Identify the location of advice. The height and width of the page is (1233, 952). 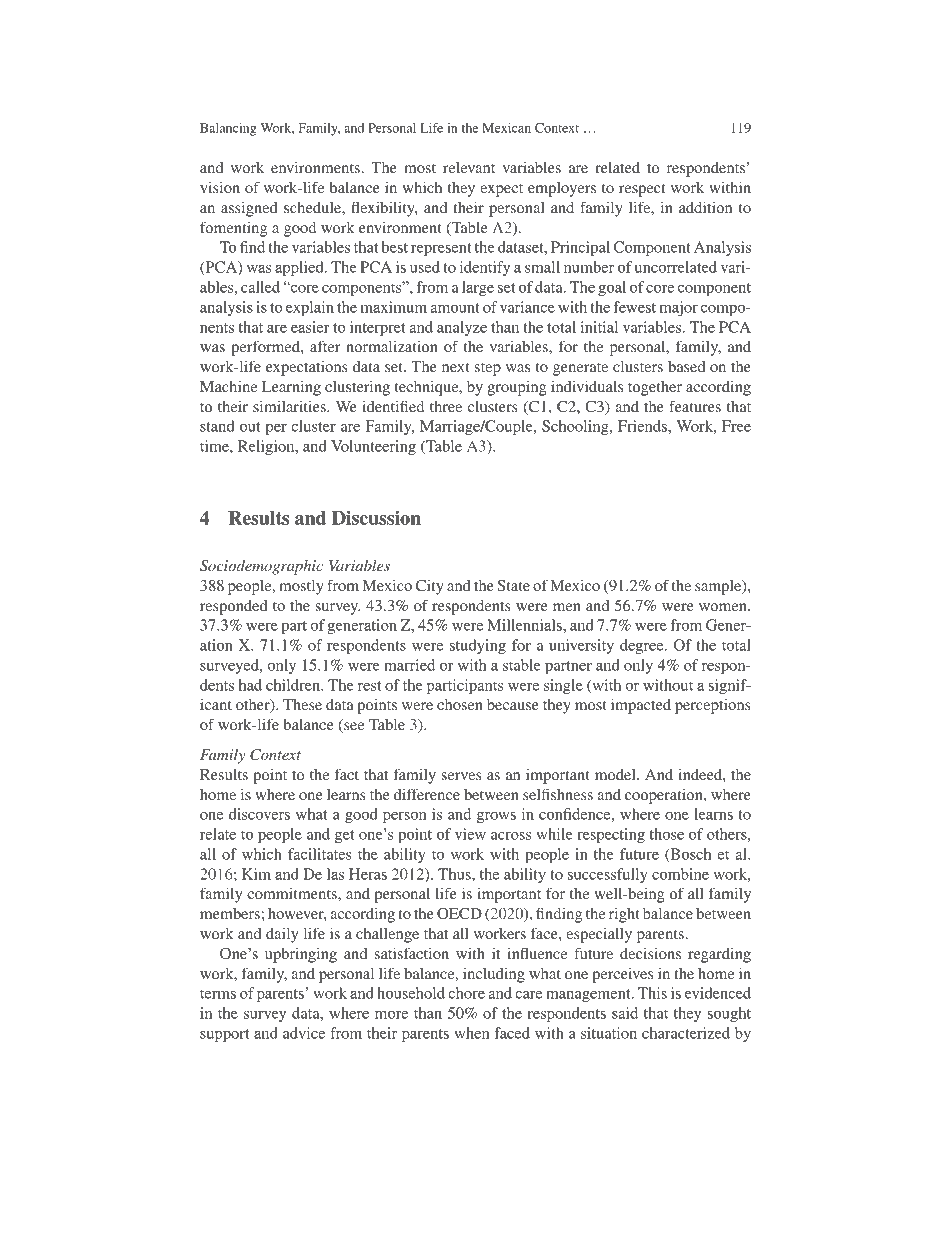
(304, 1033).
